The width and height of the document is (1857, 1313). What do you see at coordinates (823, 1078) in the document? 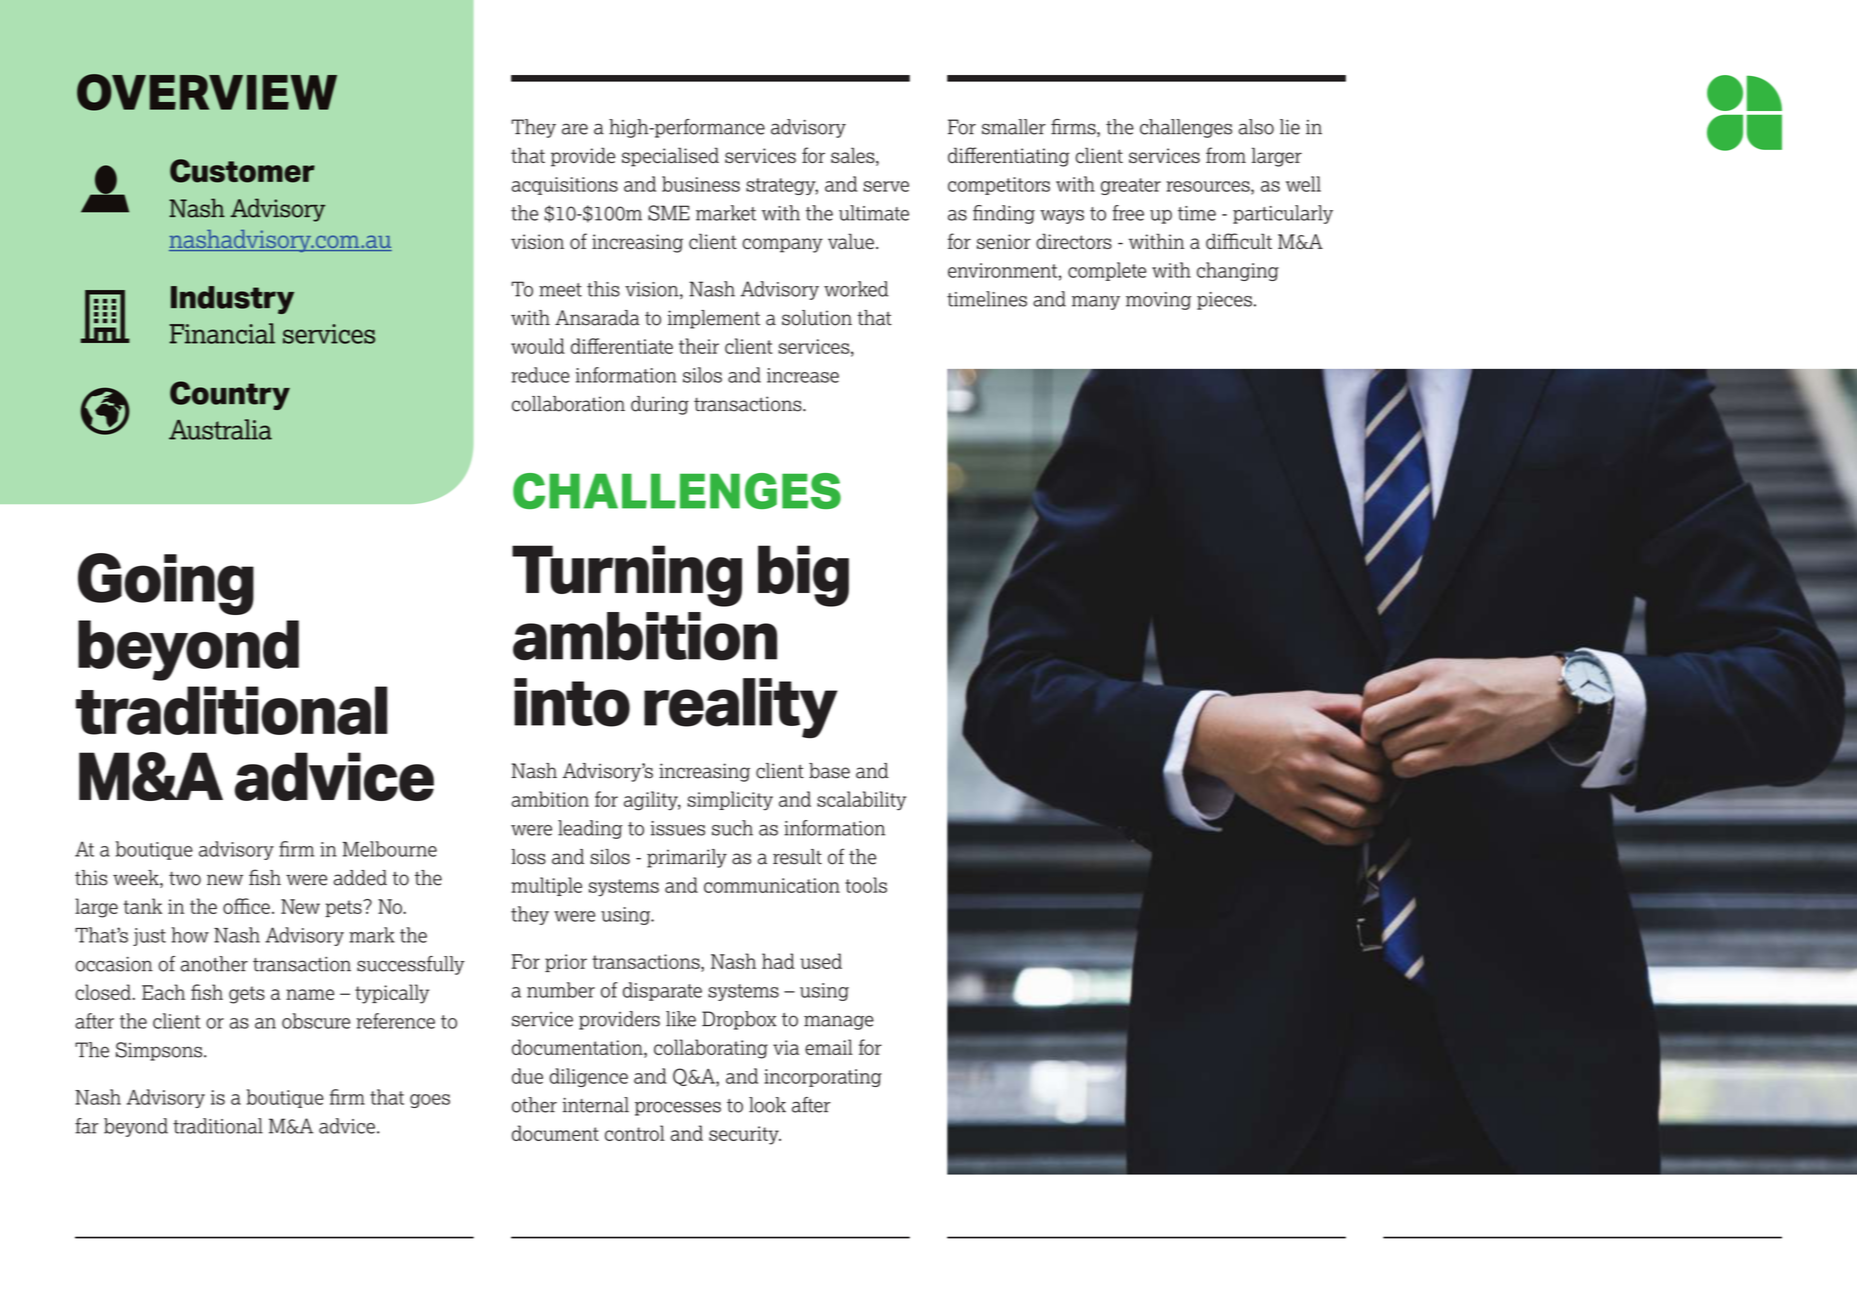
I see `incorporating` at bounding box center [823, 1078].
